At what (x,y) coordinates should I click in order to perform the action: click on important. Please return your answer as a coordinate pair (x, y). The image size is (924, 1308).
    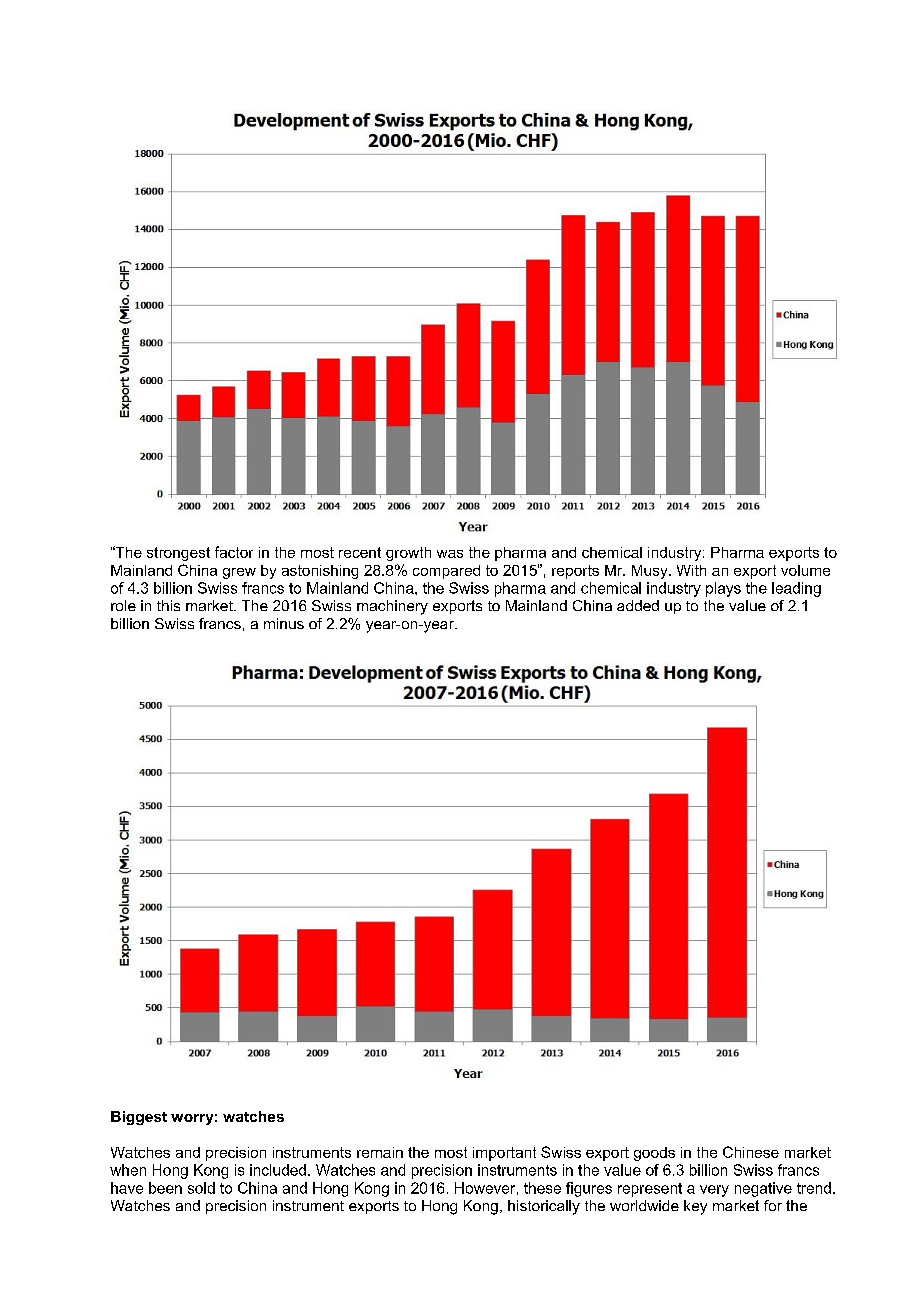
    Looking at the image, I should click on (504, 1154).
